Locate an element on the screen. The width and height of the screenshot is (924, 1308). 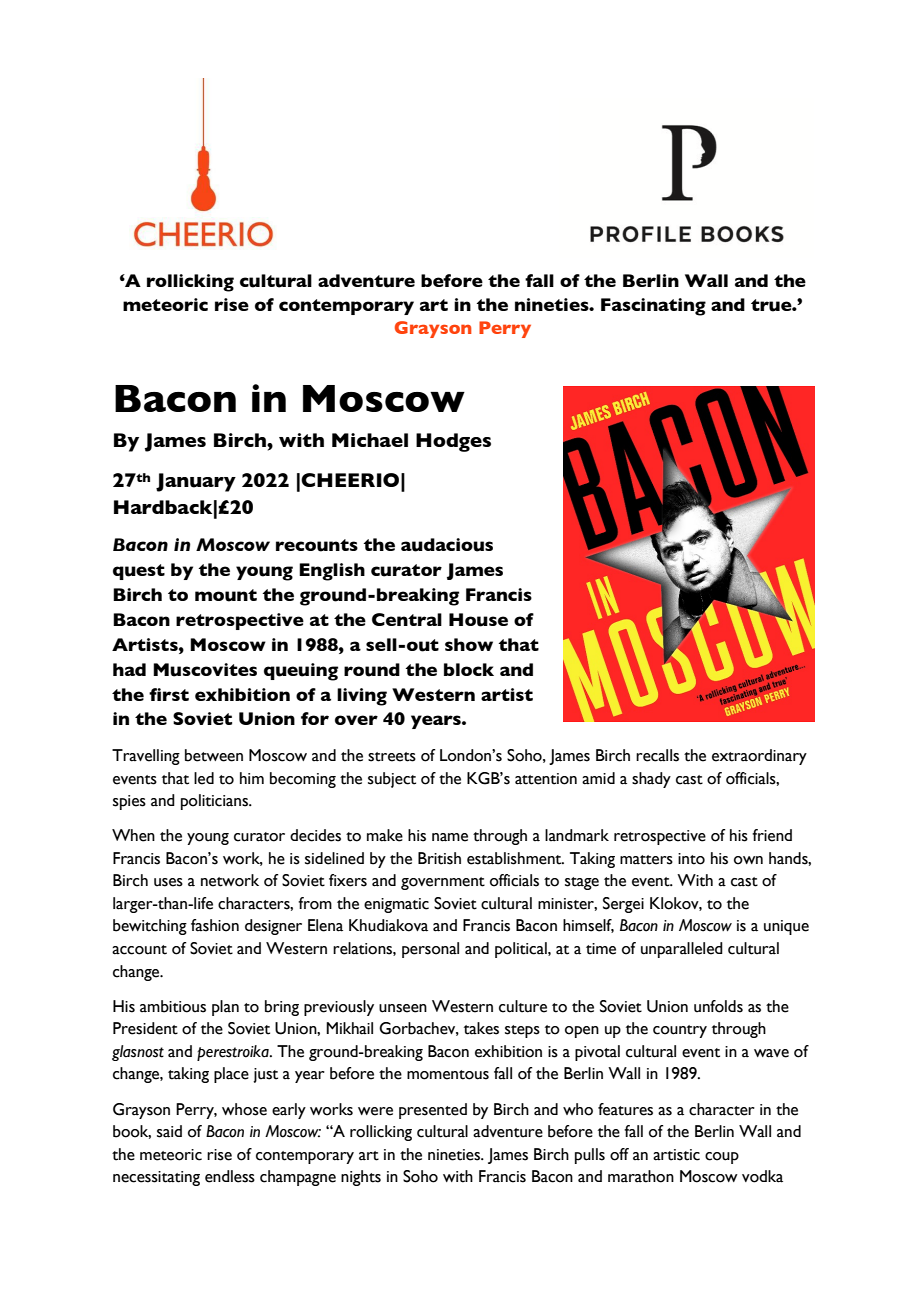
coup is located at coordinates (722, 1158).
